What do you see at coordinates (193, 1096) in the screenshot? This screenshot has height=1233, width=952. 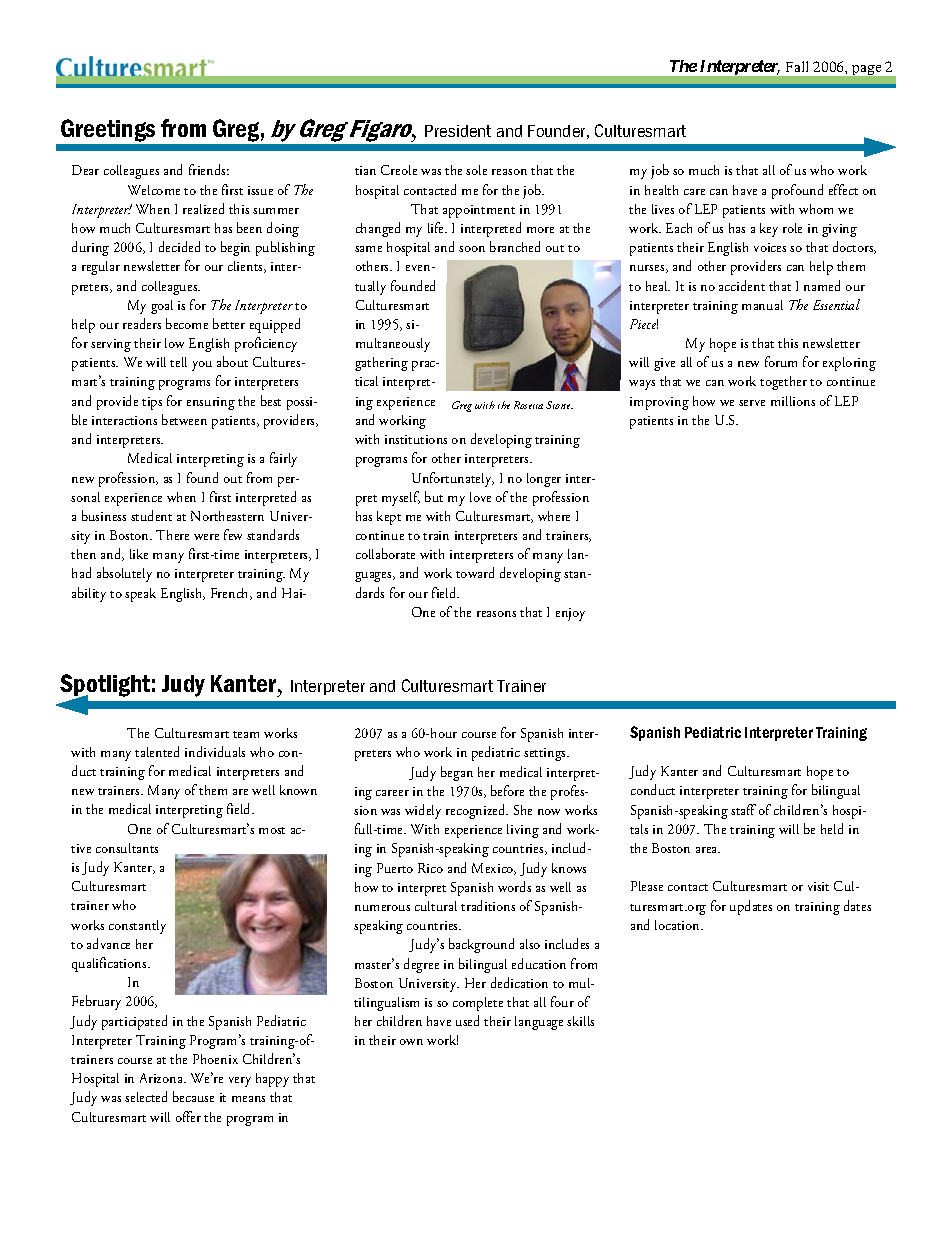 I see `because` at bounding box center [193, 1096].
